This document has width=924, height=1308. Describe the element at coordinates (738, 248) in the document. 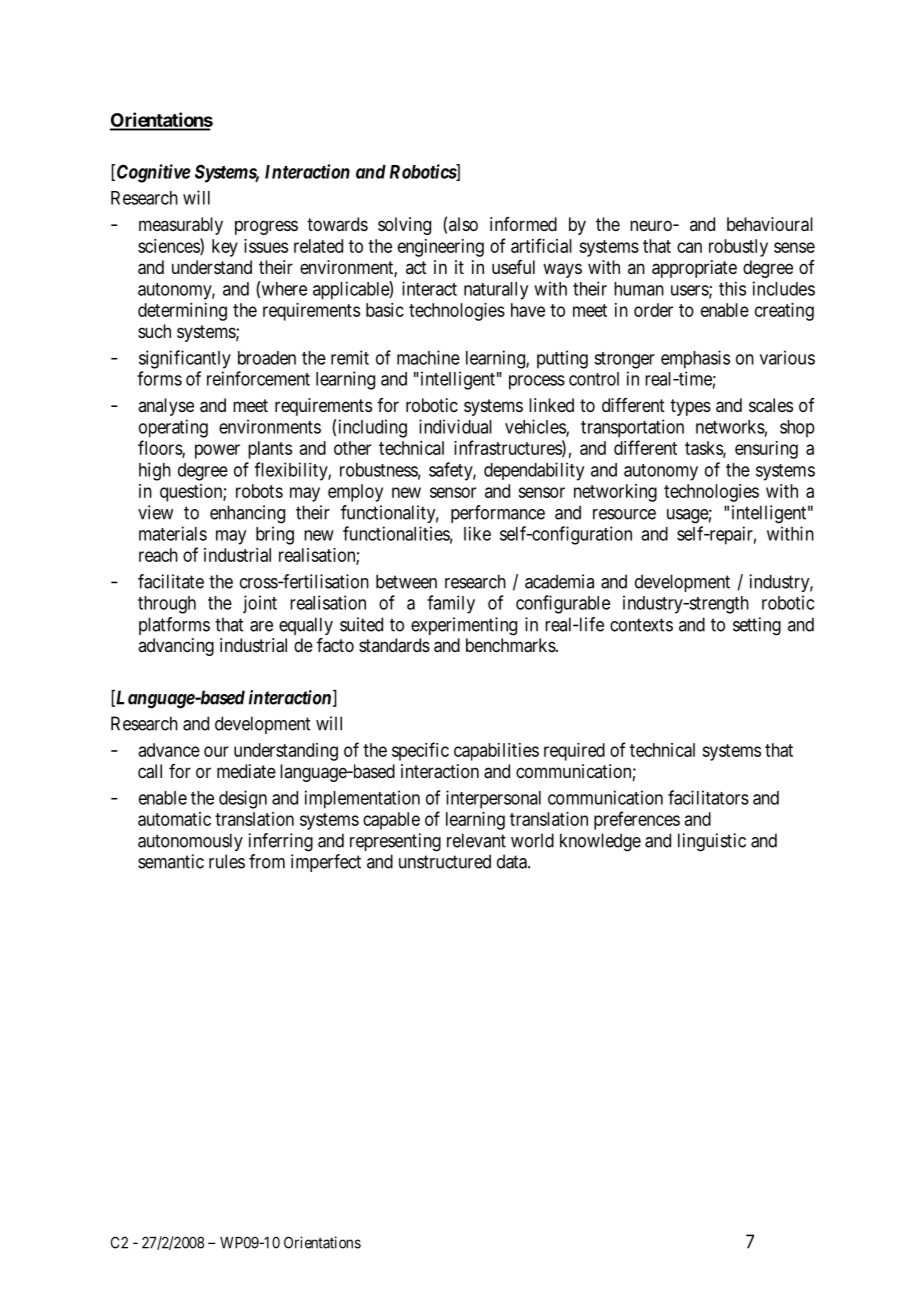

I see `robustly` at that location.
